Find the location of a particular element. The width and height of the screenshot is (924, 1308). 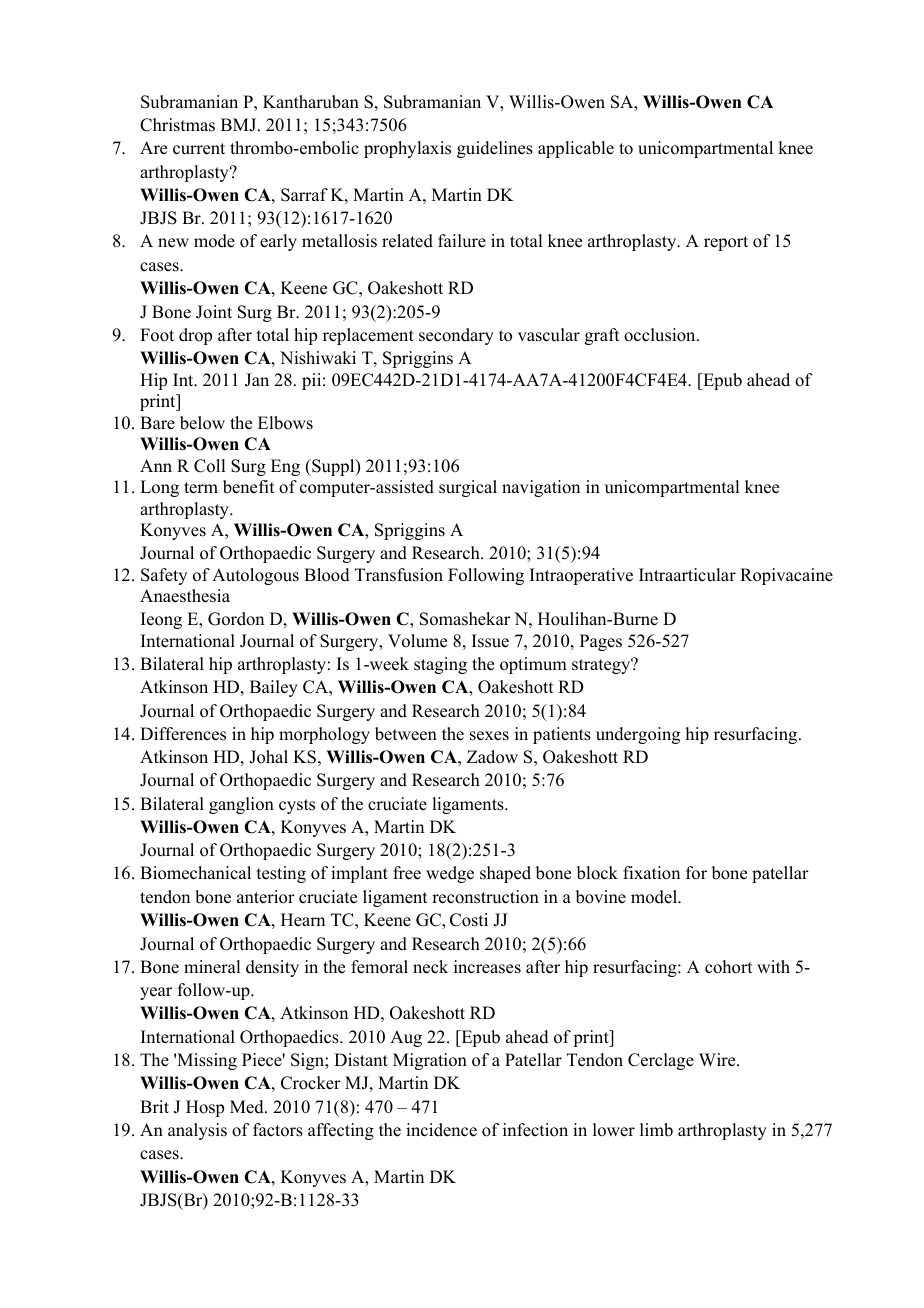

undergoing is located at coordinates (638, 735).
